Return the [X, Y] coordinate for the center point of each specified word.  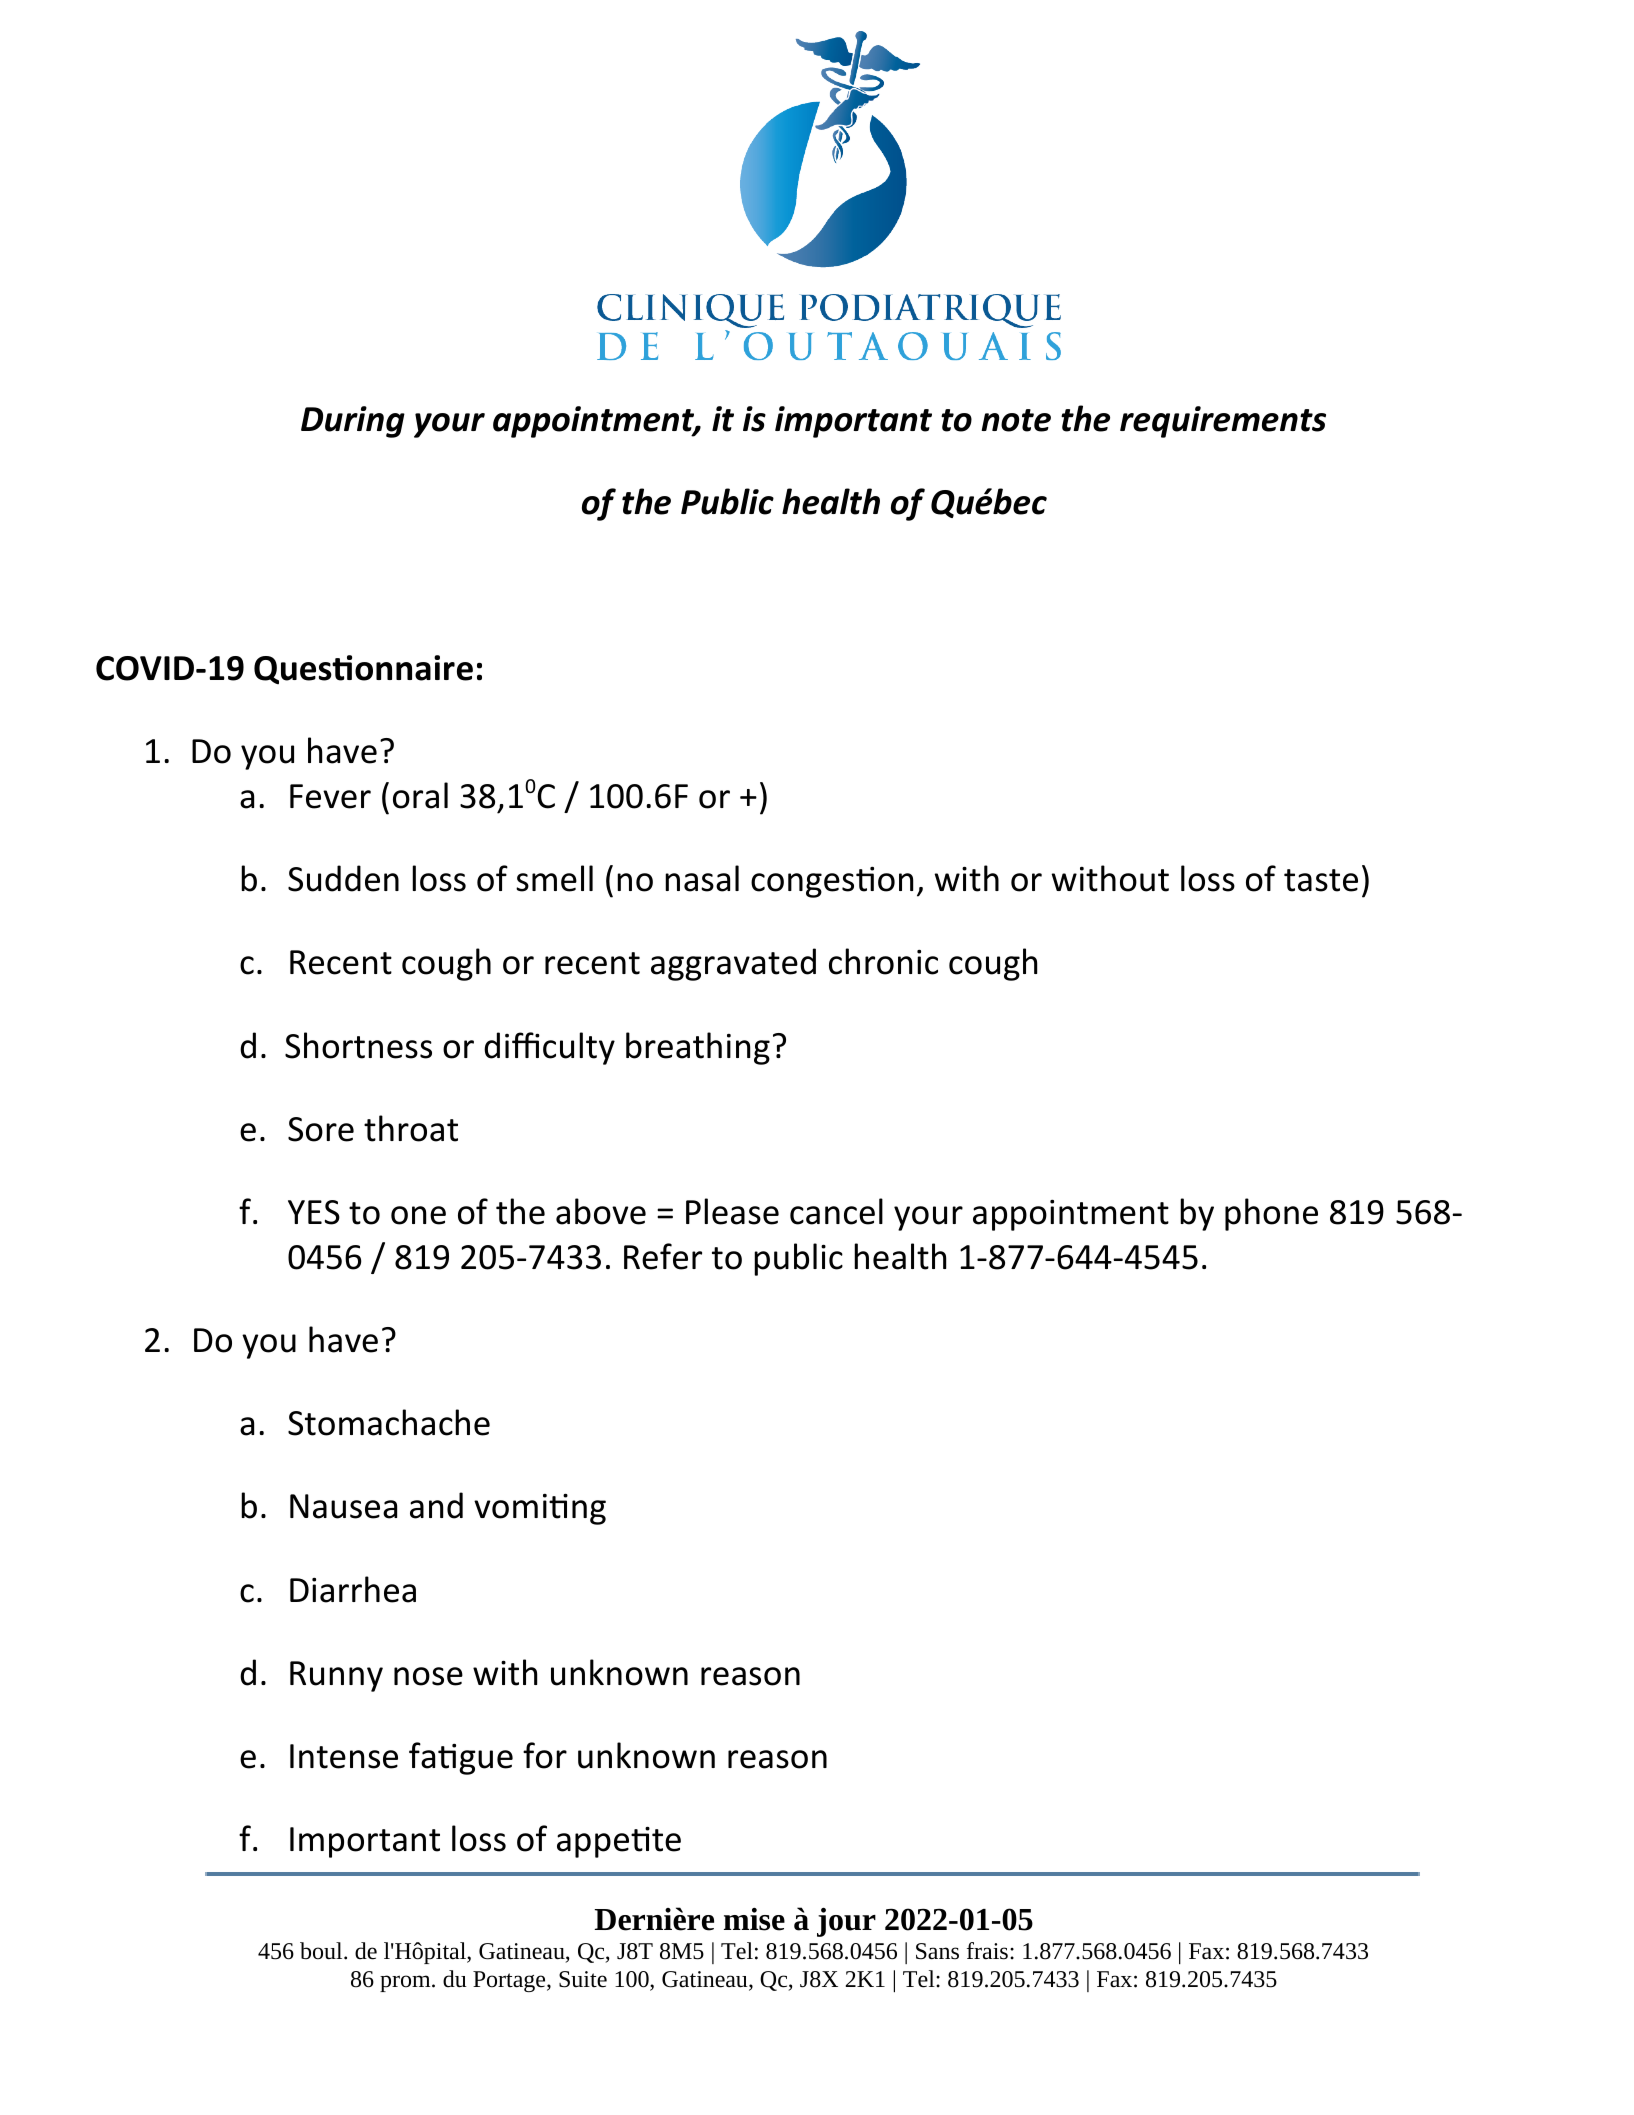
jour [846, 1922]
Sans [937, 1951]
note [1016, 420]
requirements [1223, 422]
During [353, 422]
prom [406, 1983]
